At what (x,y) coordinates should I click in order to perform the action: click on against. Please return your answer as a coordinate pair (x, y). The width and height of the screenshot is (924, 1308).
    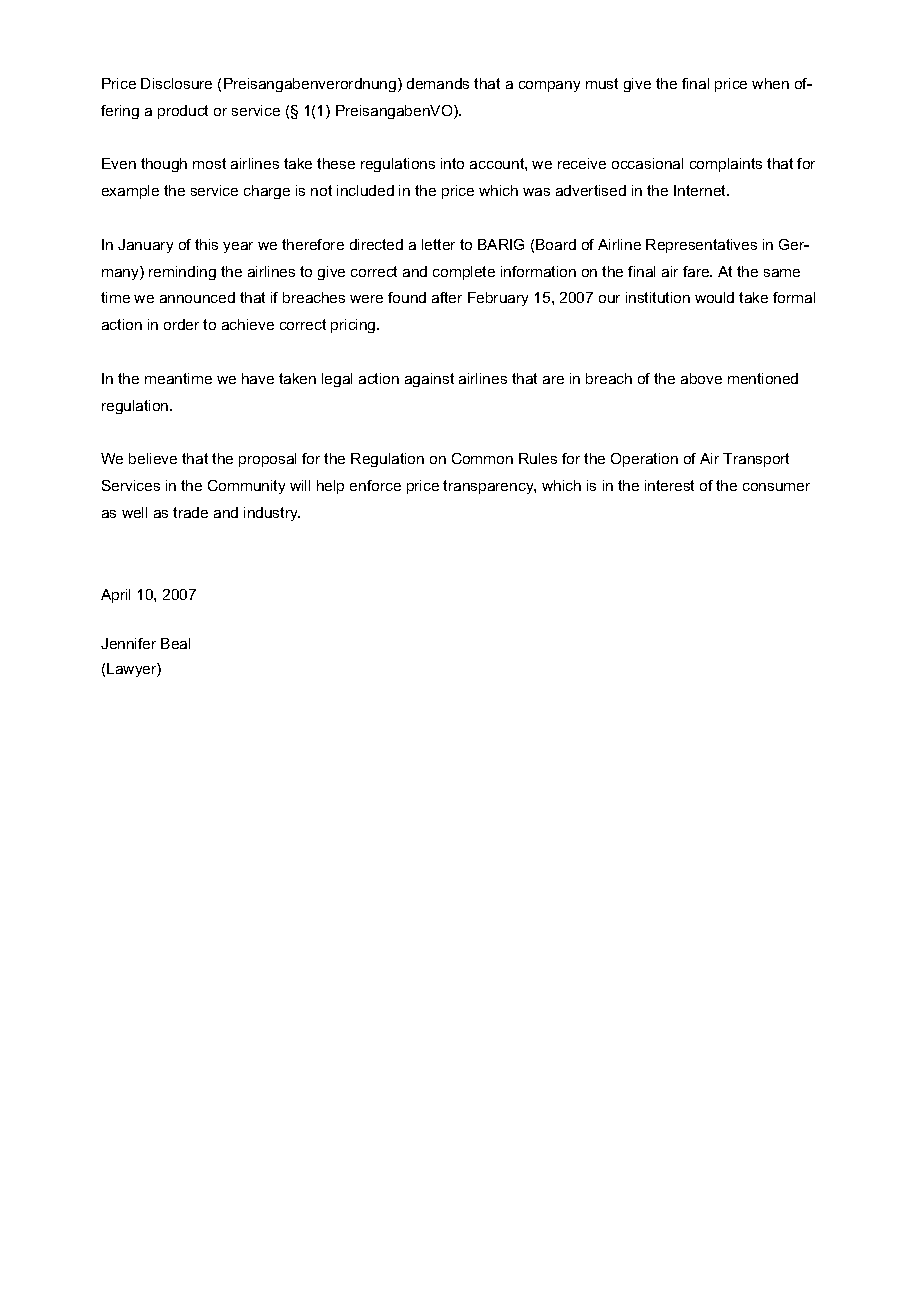
    Looking at the image, I should click on (429, 380).
